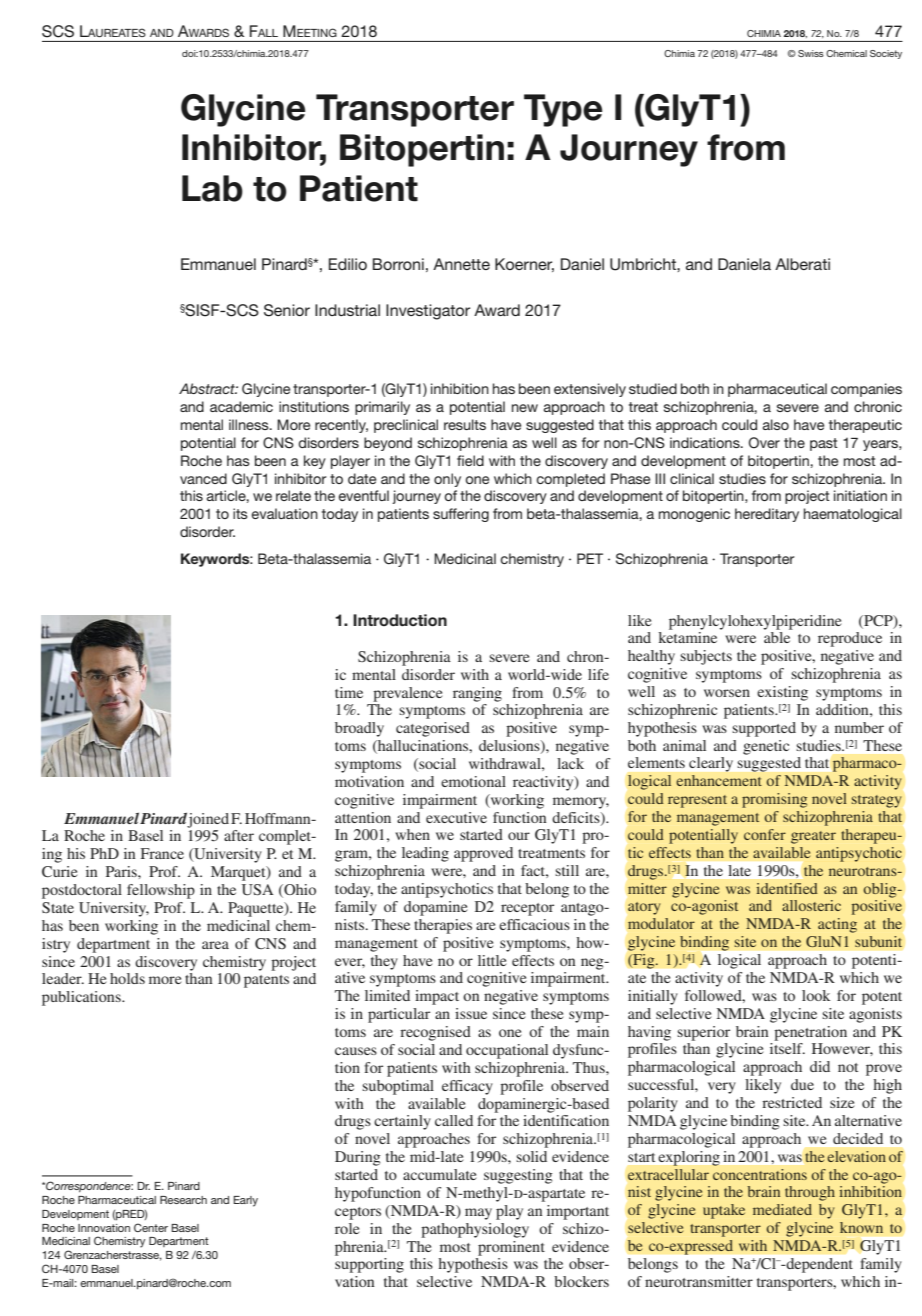  What do you see at coordinates (475, 1230) in the page?
I see `pathophysiology` at bounding box center [475, 1230].
